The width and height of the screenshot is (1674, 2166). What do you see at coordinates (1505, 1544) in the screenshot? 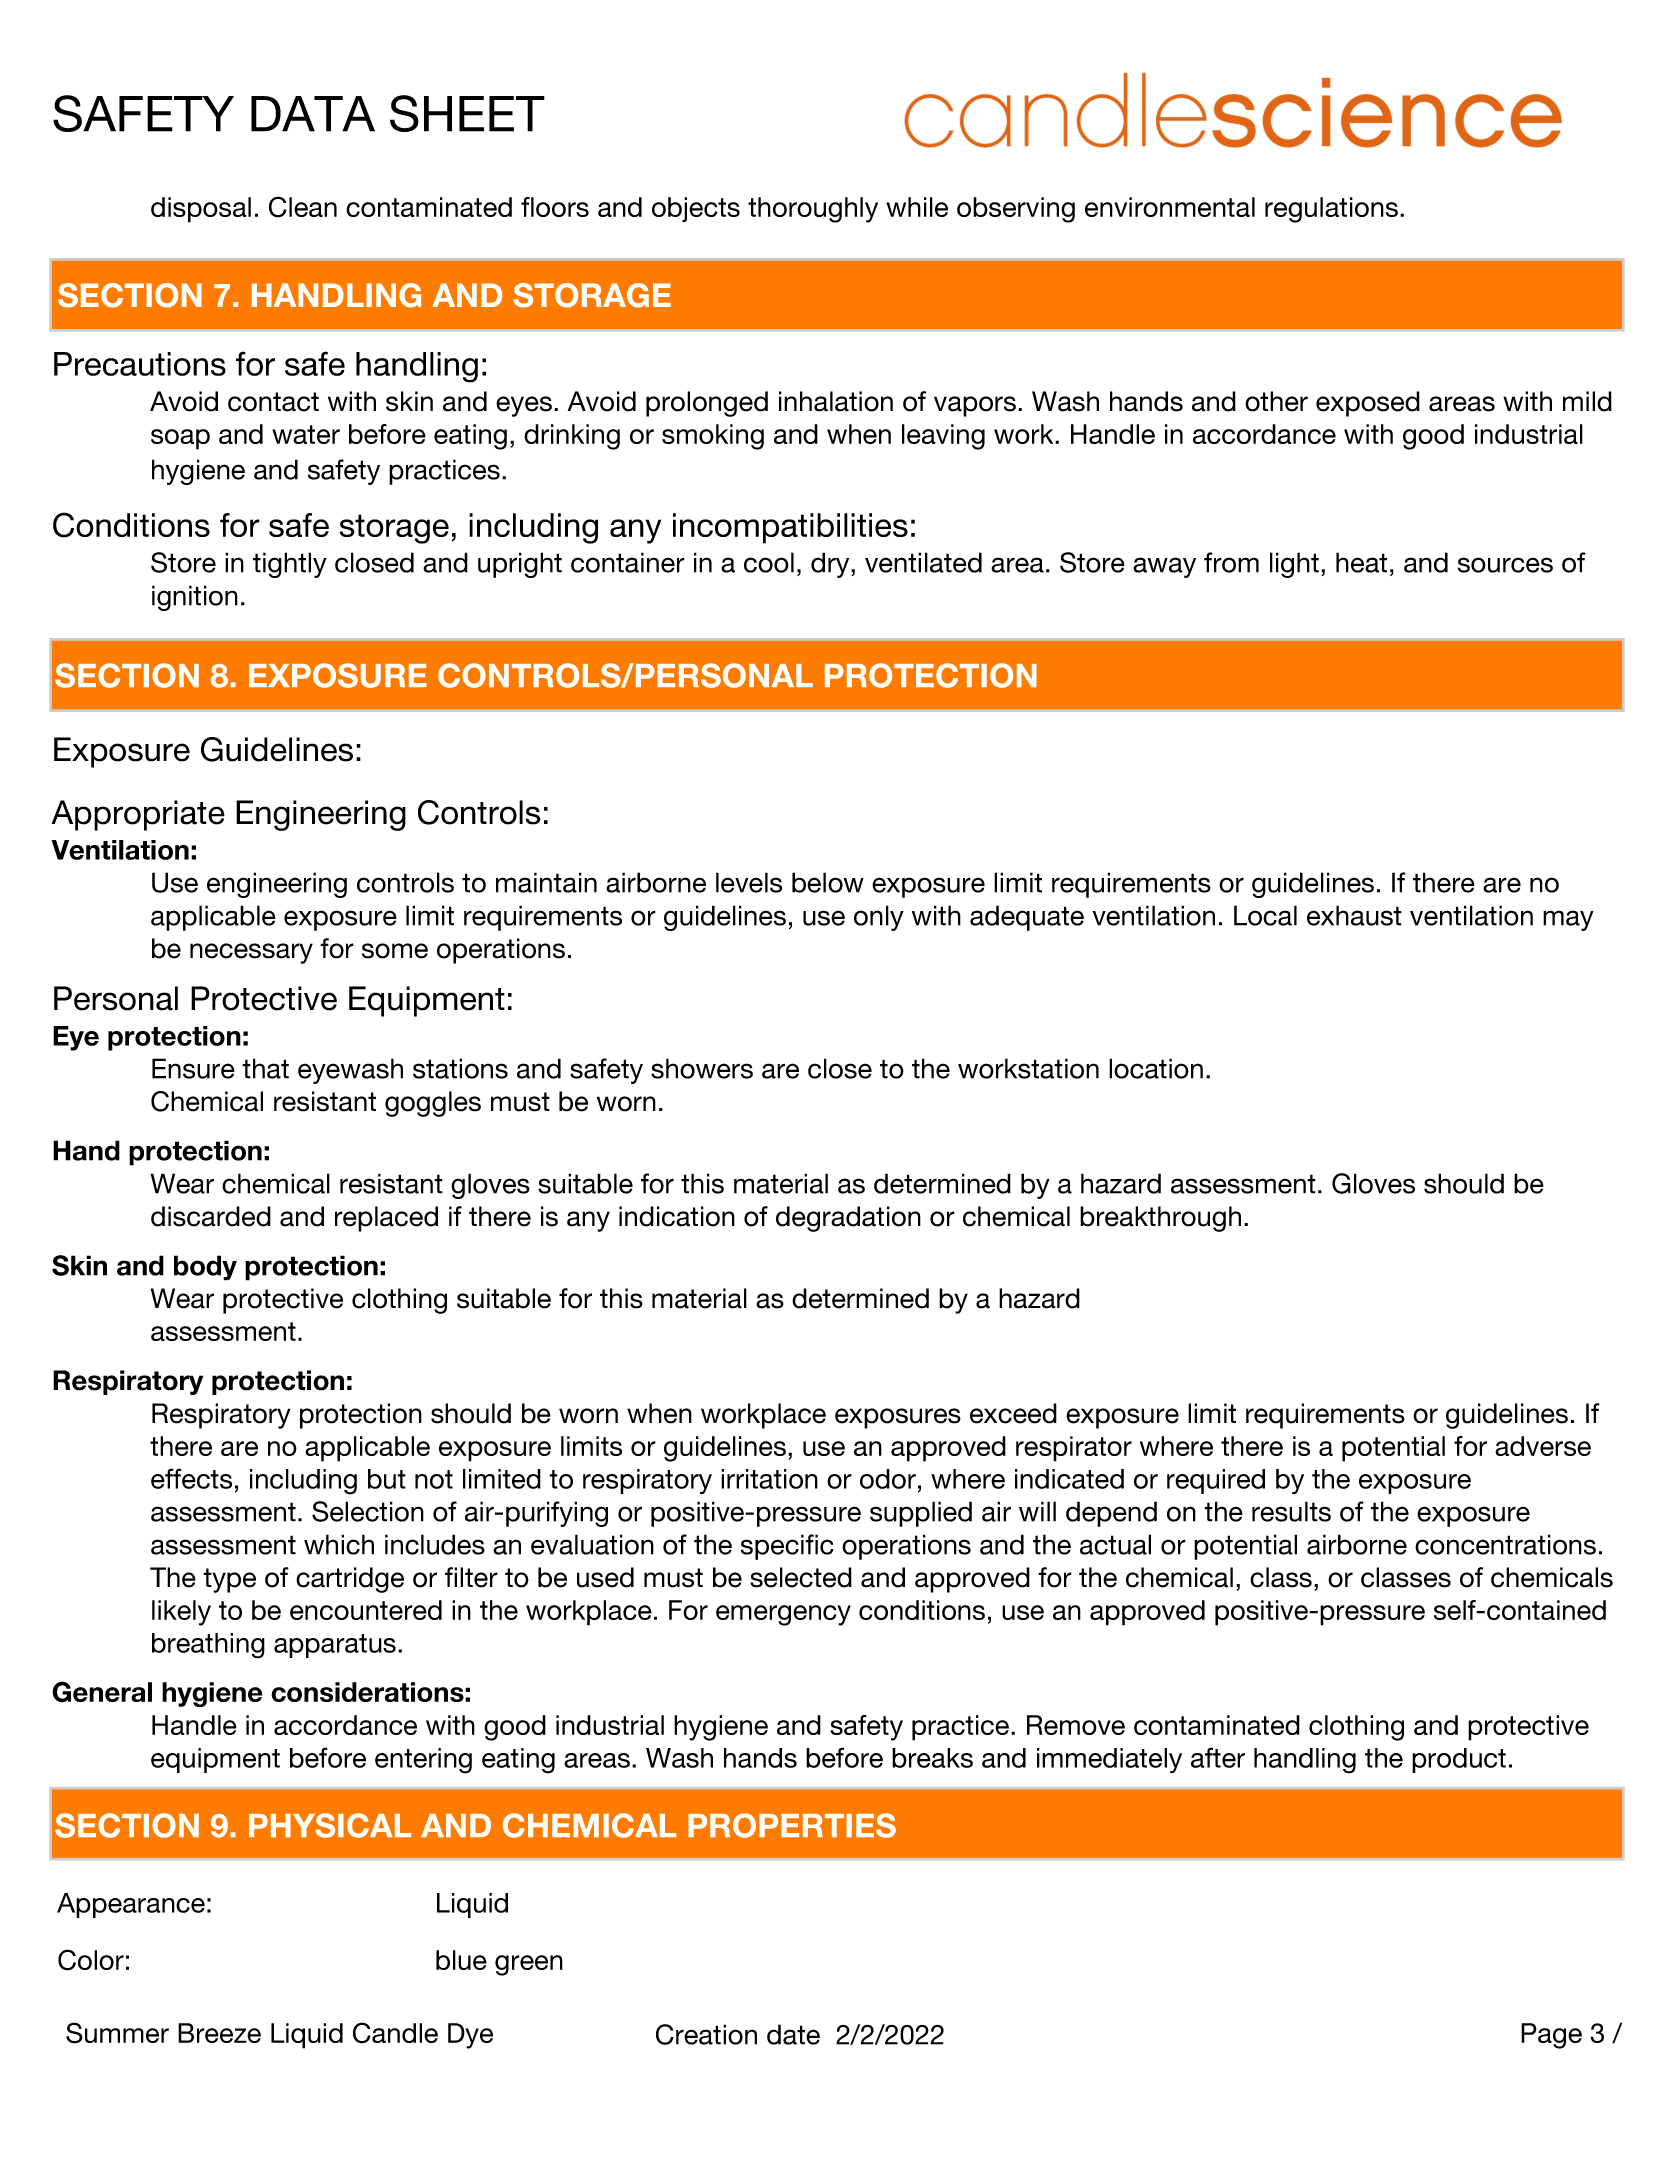
I see `concentrations` at bounding box center [1505, 1544].
